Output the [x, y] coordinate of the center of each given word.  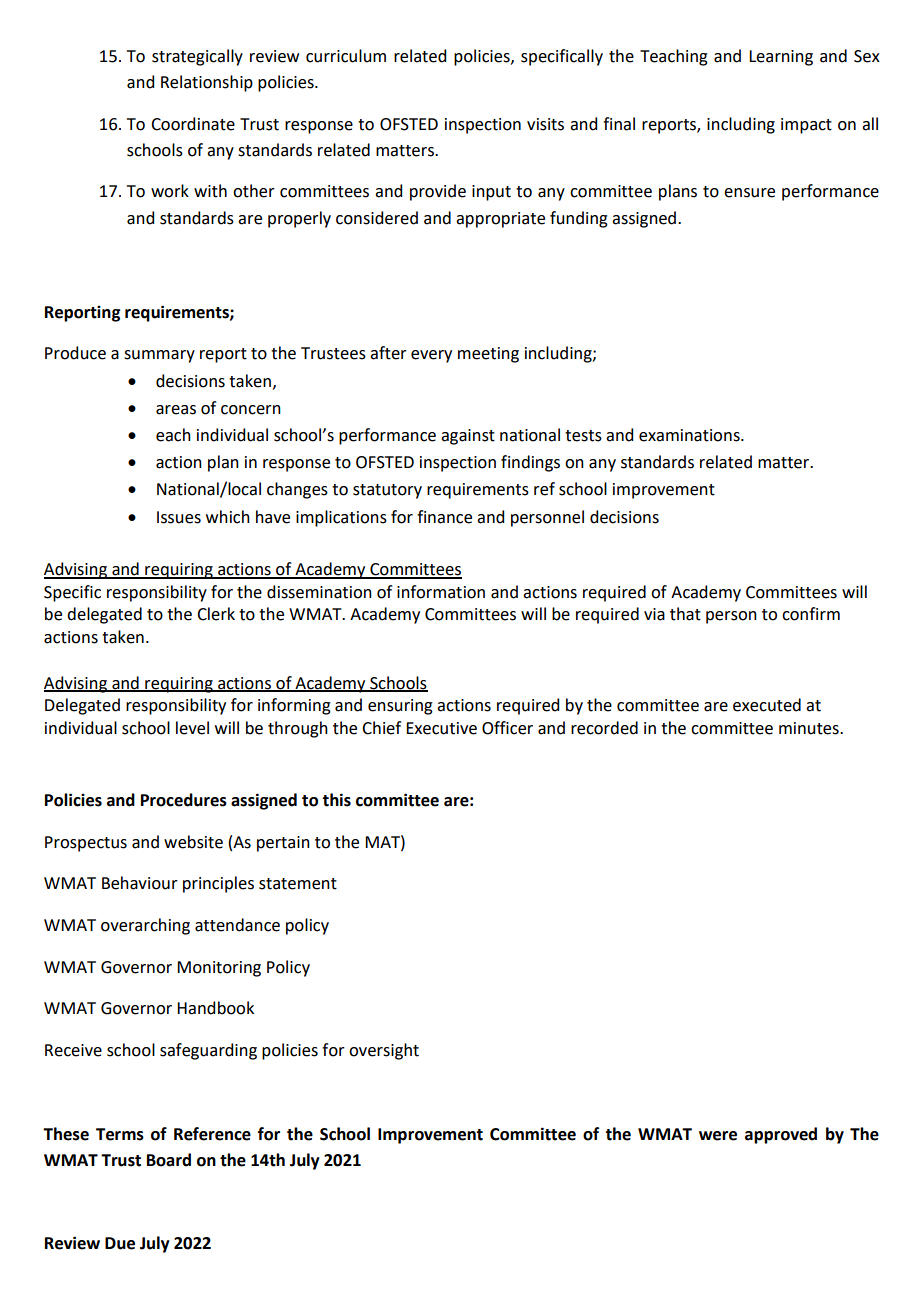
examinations [690, 435]
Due [120, 1243]
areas [176, 410]
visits [545, 124]
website [193, 842]
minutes [810, 728]
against [468, 437]
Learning [781, 58]
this [336, 800]
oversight [384, 1051]
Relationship [207, 83]
